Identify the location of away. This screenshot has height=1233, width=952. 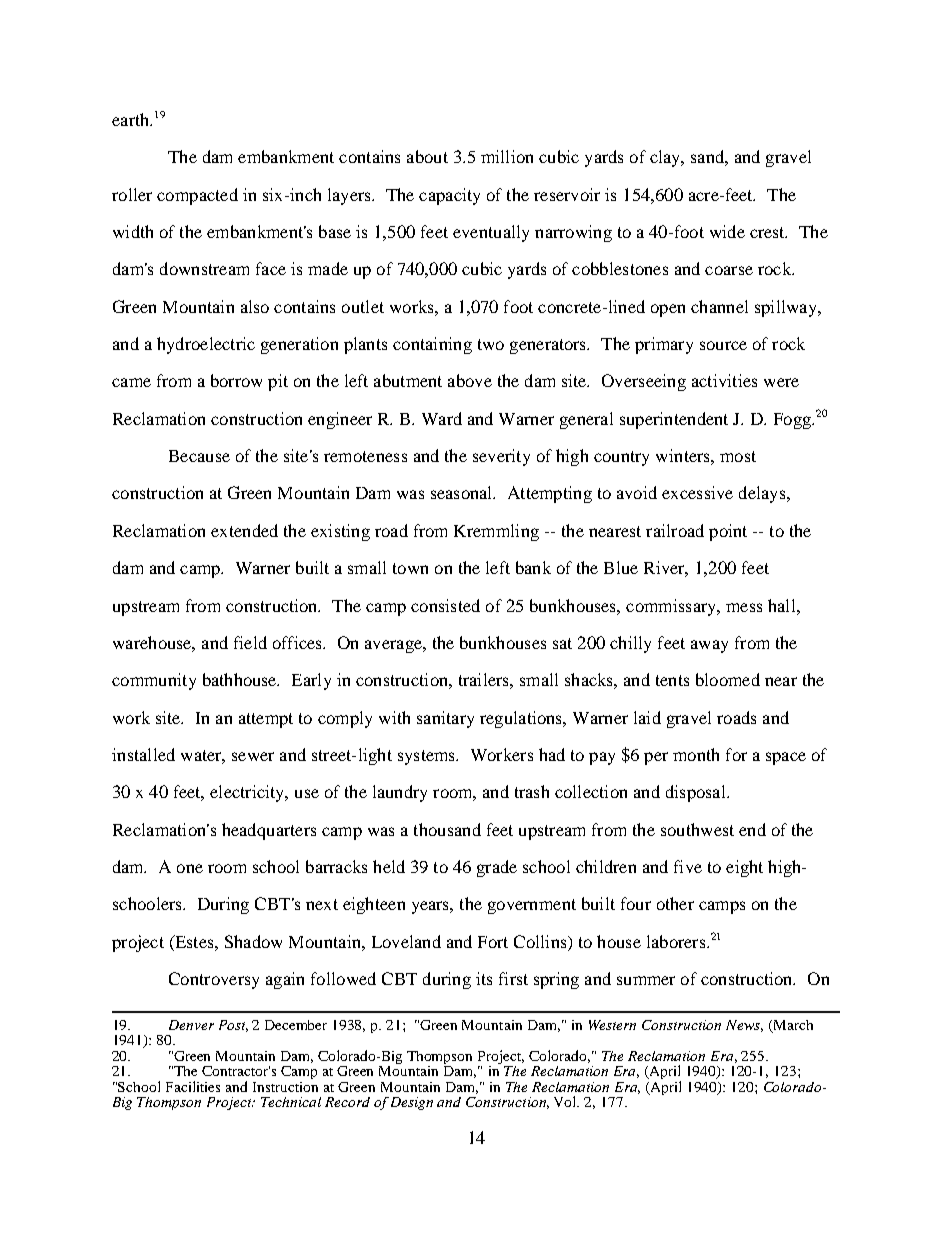
(709, 646).
